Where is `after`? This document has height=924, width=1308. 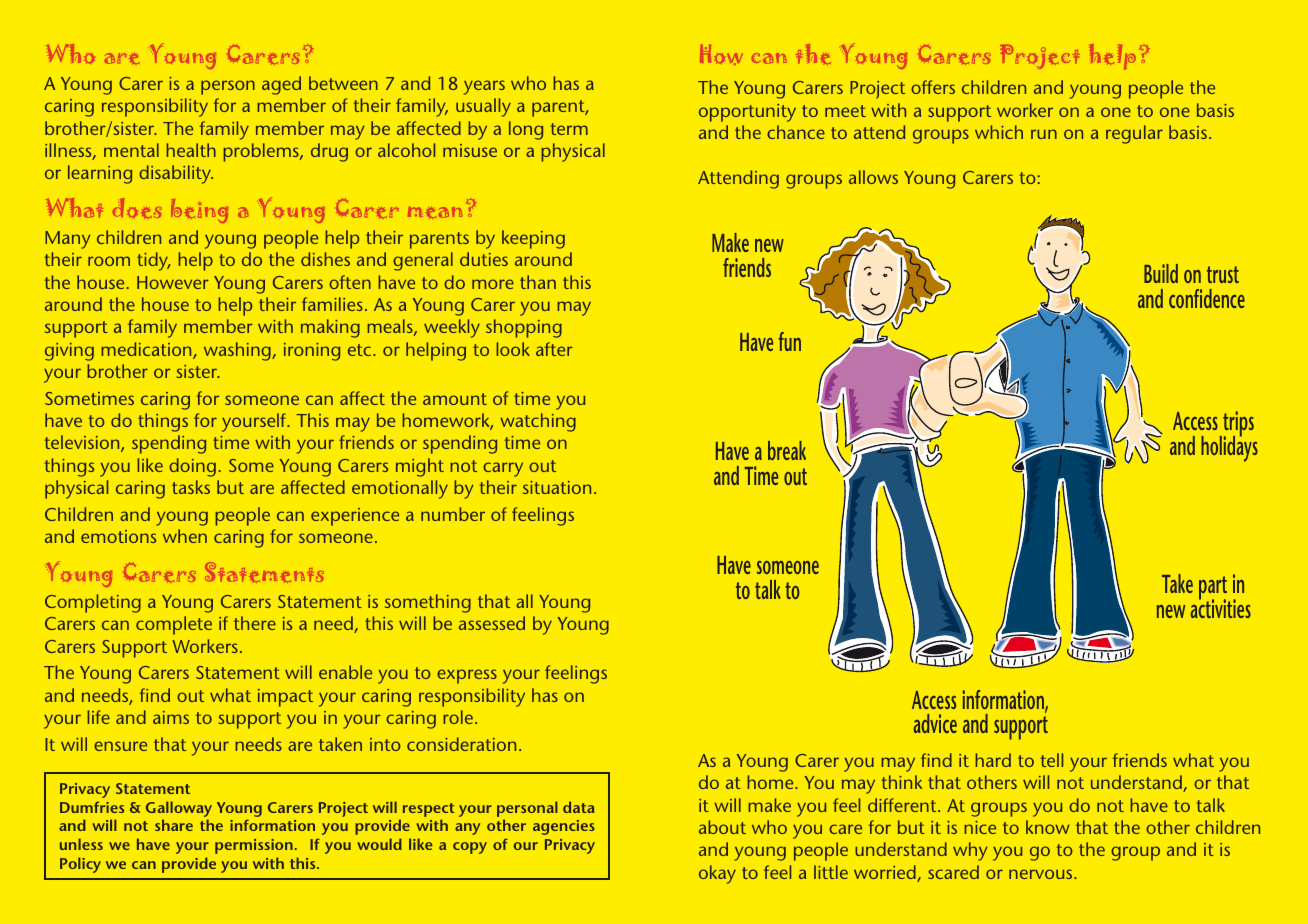 after is located at coordinates (554, 349).
